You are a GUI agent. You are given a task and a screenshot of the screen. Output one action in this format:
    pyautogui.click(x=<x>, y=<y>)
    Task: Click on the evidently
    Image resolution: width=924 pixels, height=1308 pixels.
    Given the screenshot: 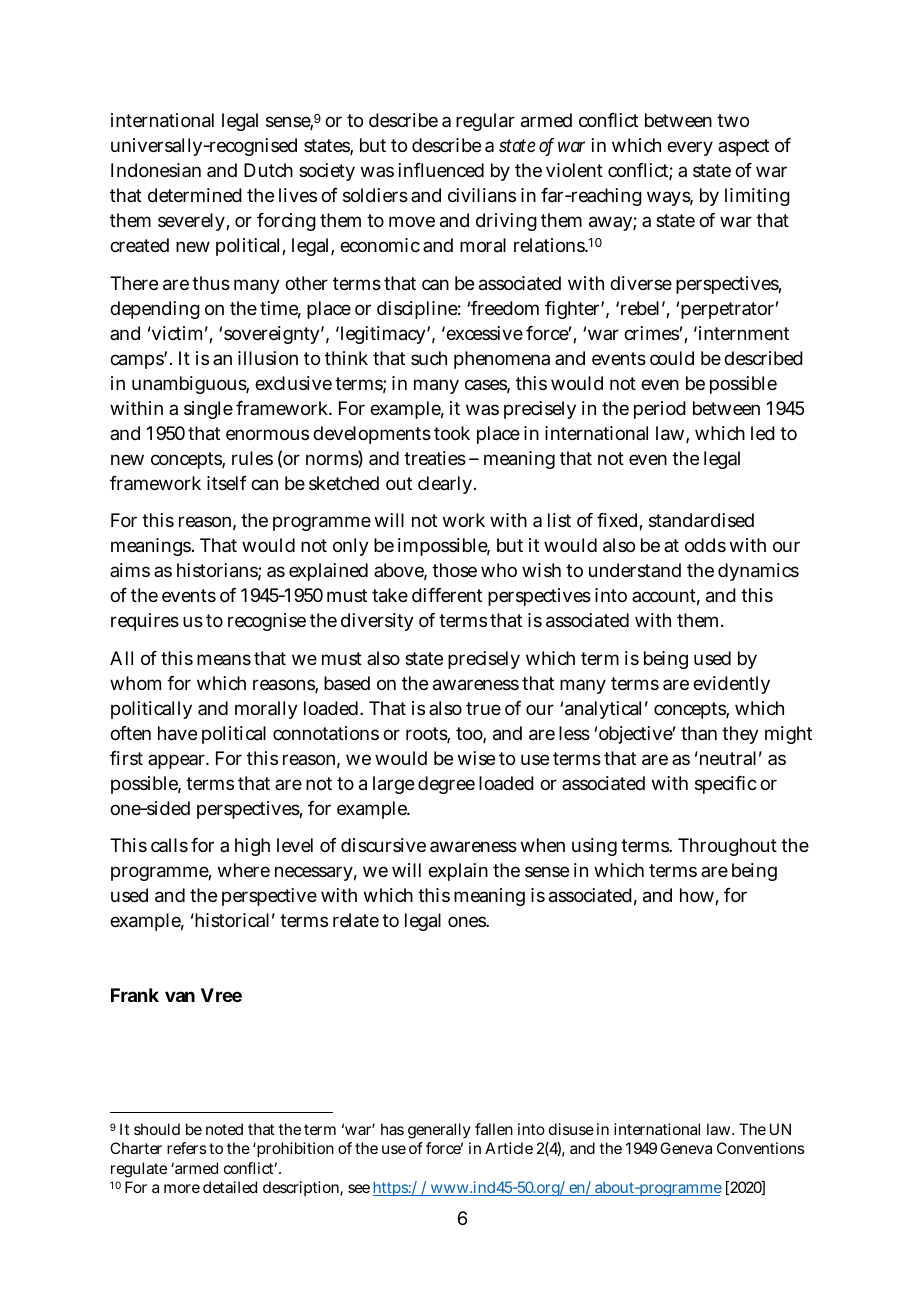 What is the action you would take?
    pyautogui.click(x=731, y=685)
